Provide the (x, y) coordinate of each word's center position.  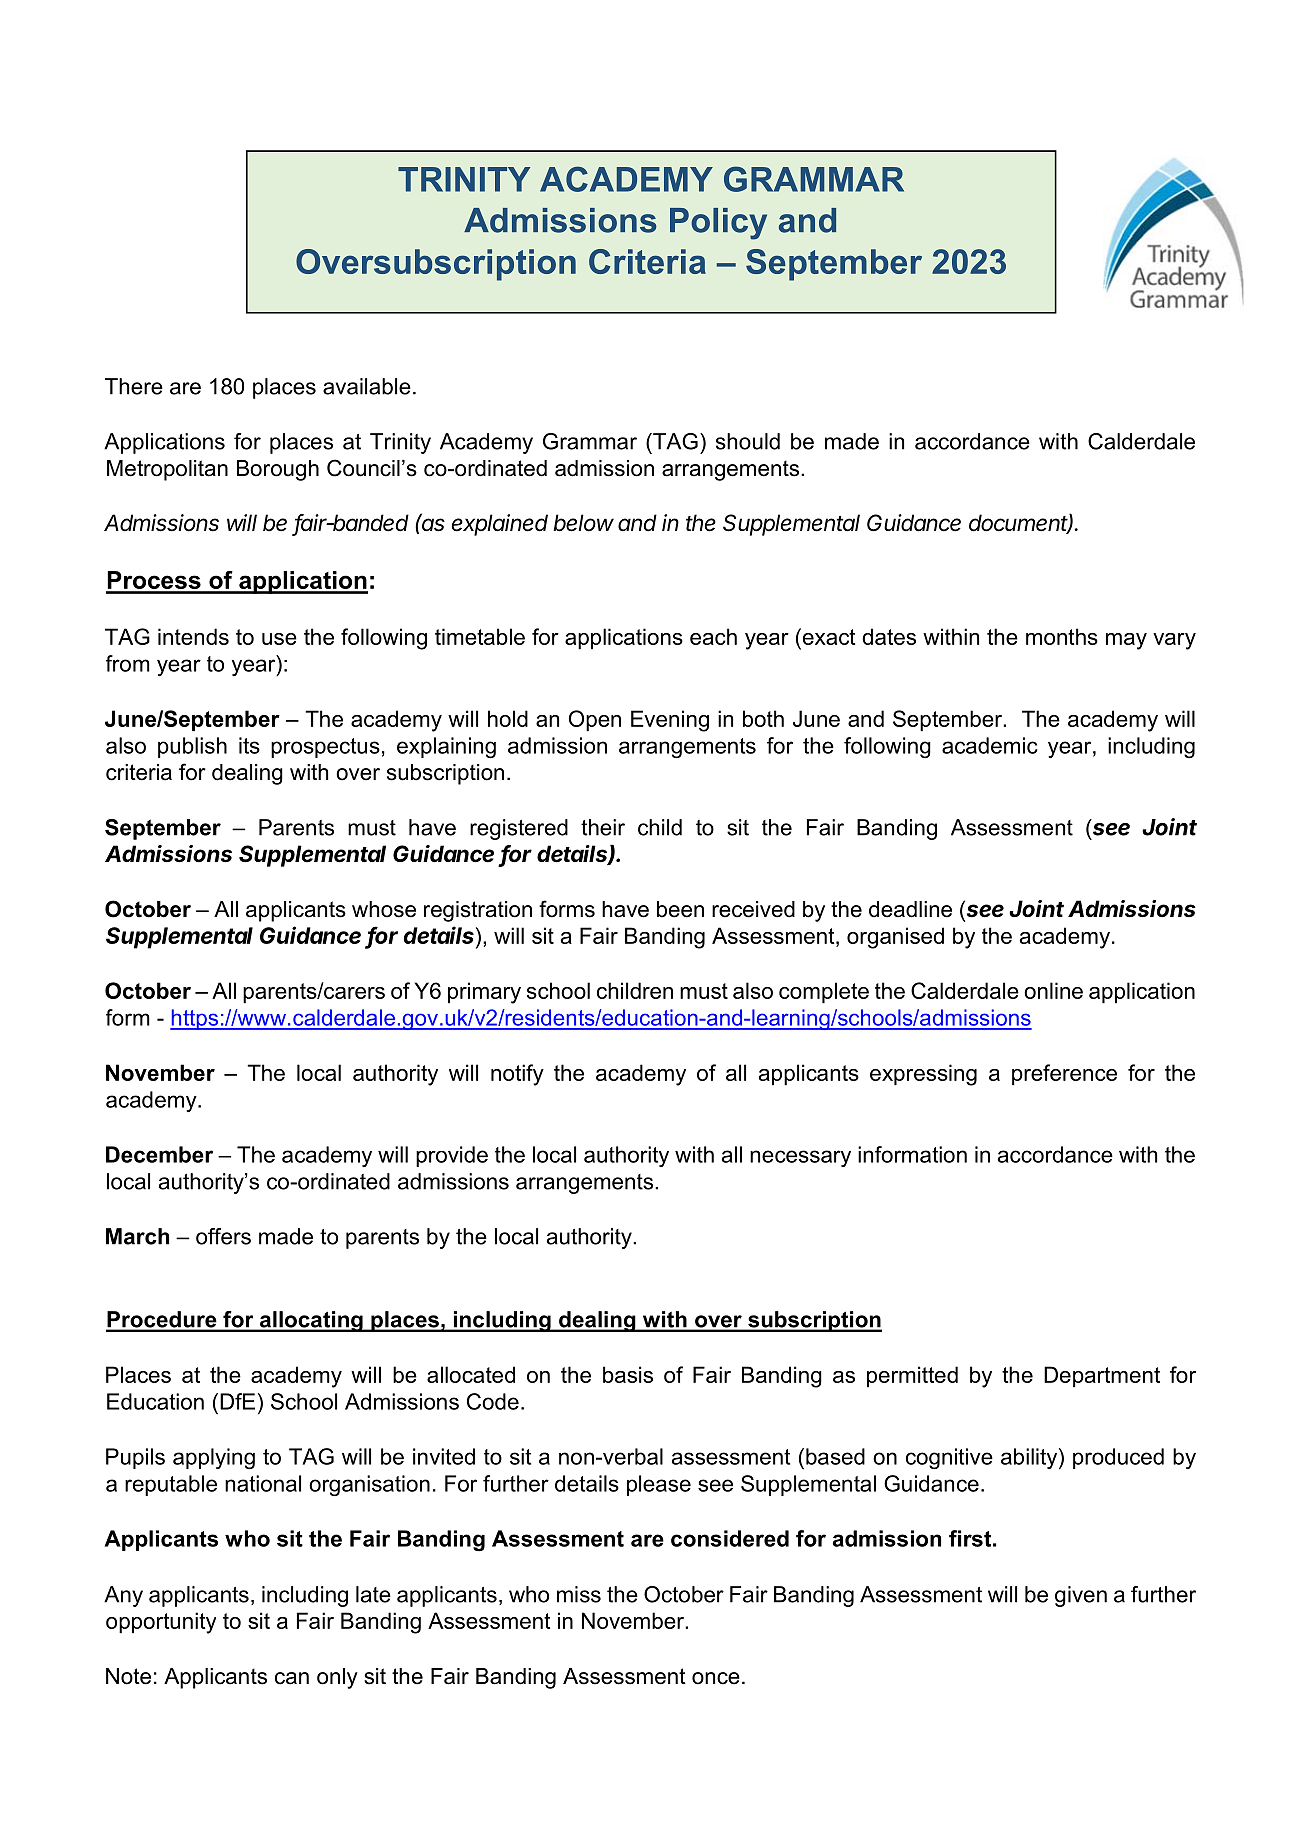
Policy (718, 224)
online (1053, 990)
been (680, 909)
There (134, 386)
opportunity (161, 1623)
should (748, 441)
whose (384, 909)
